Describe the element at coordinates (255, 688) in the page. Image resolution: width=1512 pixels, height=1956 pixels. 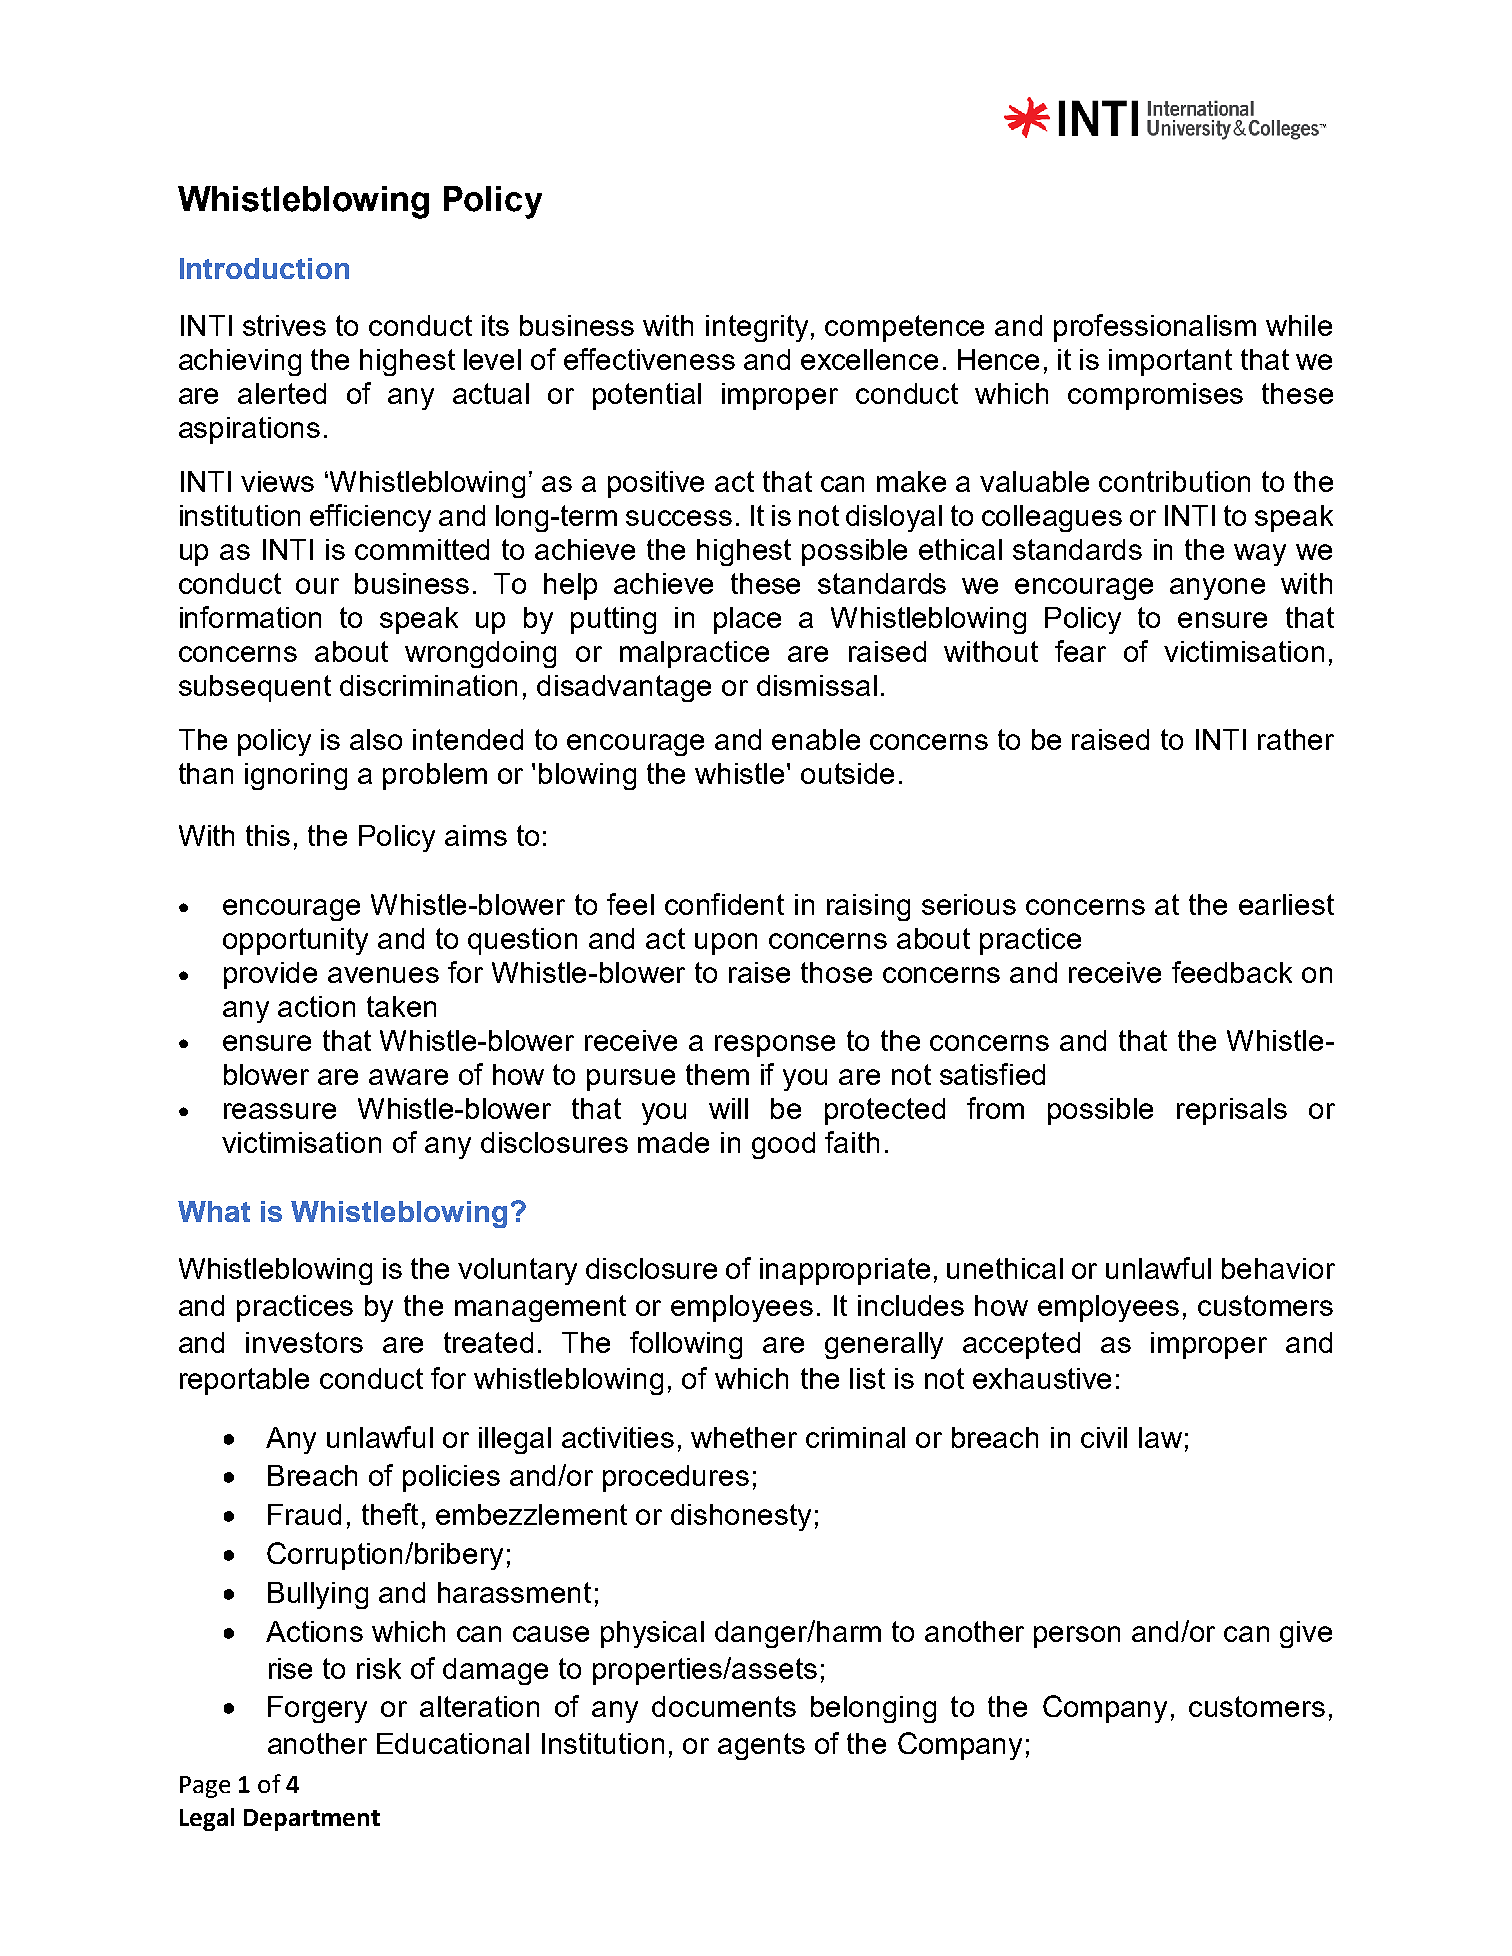
I see `subsequent` at that location.
